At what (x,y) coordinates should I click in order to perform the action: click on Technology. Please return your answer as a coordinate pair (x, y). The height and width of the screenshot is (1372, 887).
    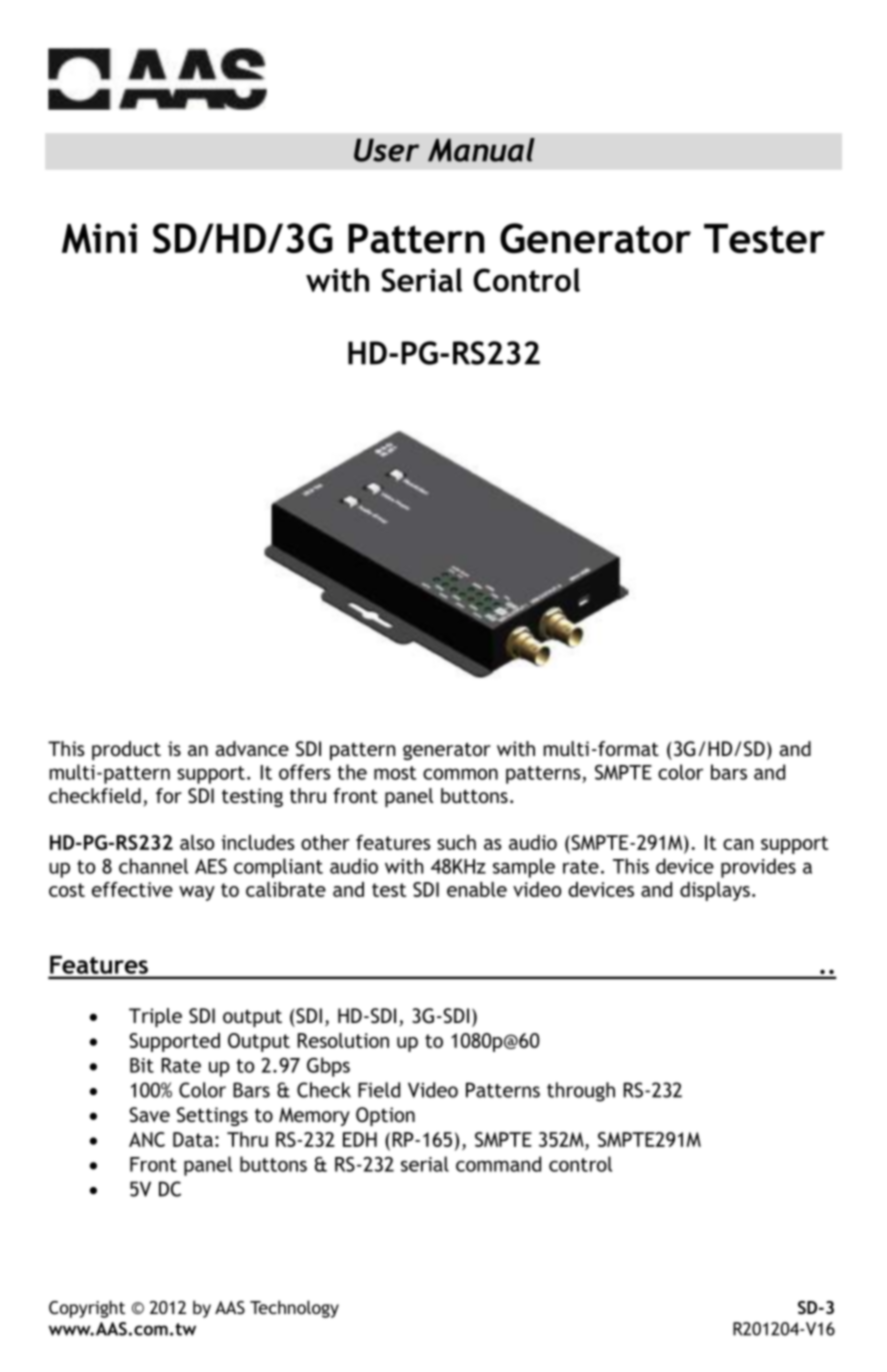
    Looking at the image, I should click on (294, 1309).
